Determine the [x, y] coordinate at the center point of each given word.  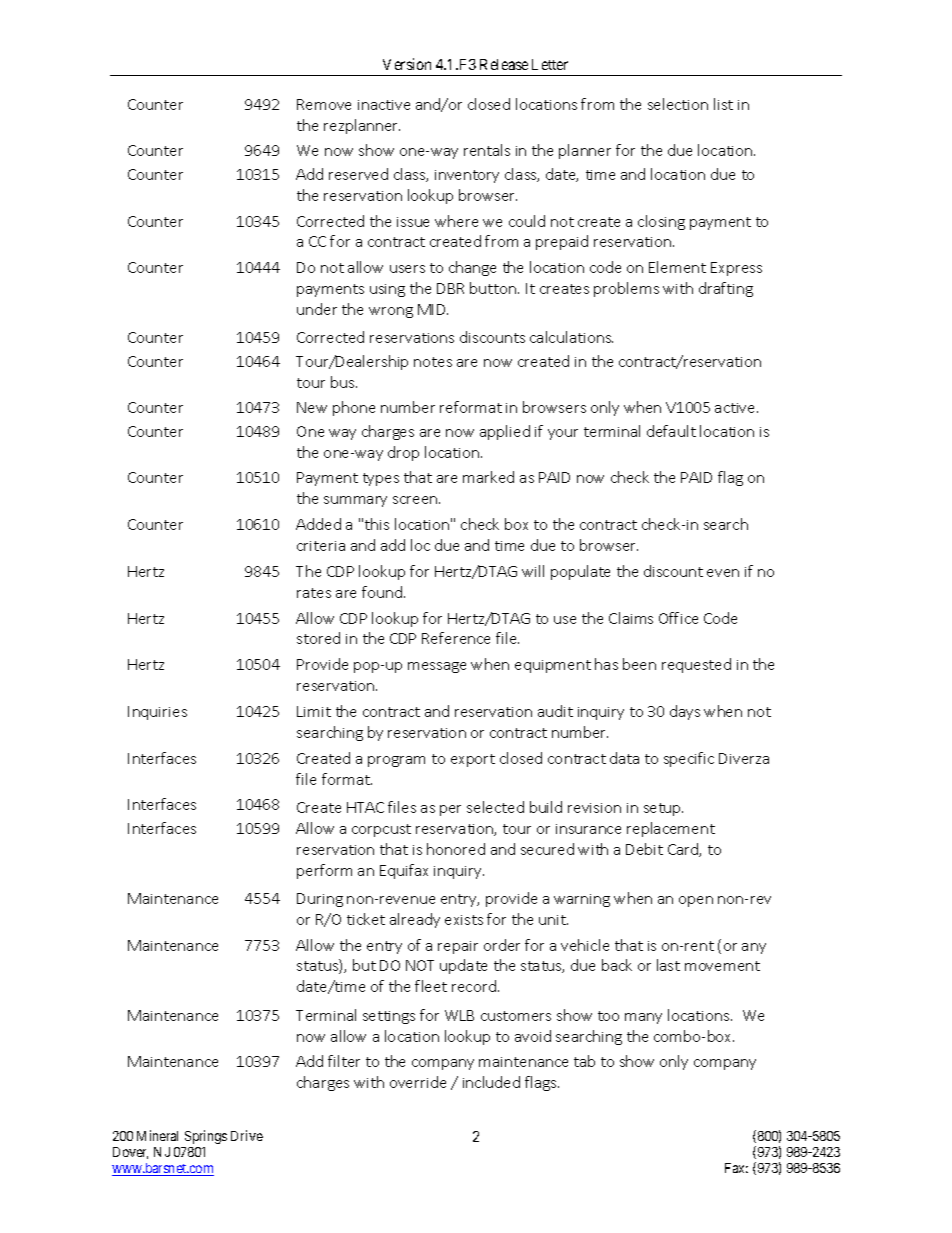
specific [689, 759]
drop [403, 453]
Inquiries [157, 713]
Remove [324, 104]
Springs [206, 1137]
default [671, 431]
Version [407, 64]
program [396, 761]
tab [584, 1061]
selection [678, 104]
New [312, 407]
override [418, 1082]
